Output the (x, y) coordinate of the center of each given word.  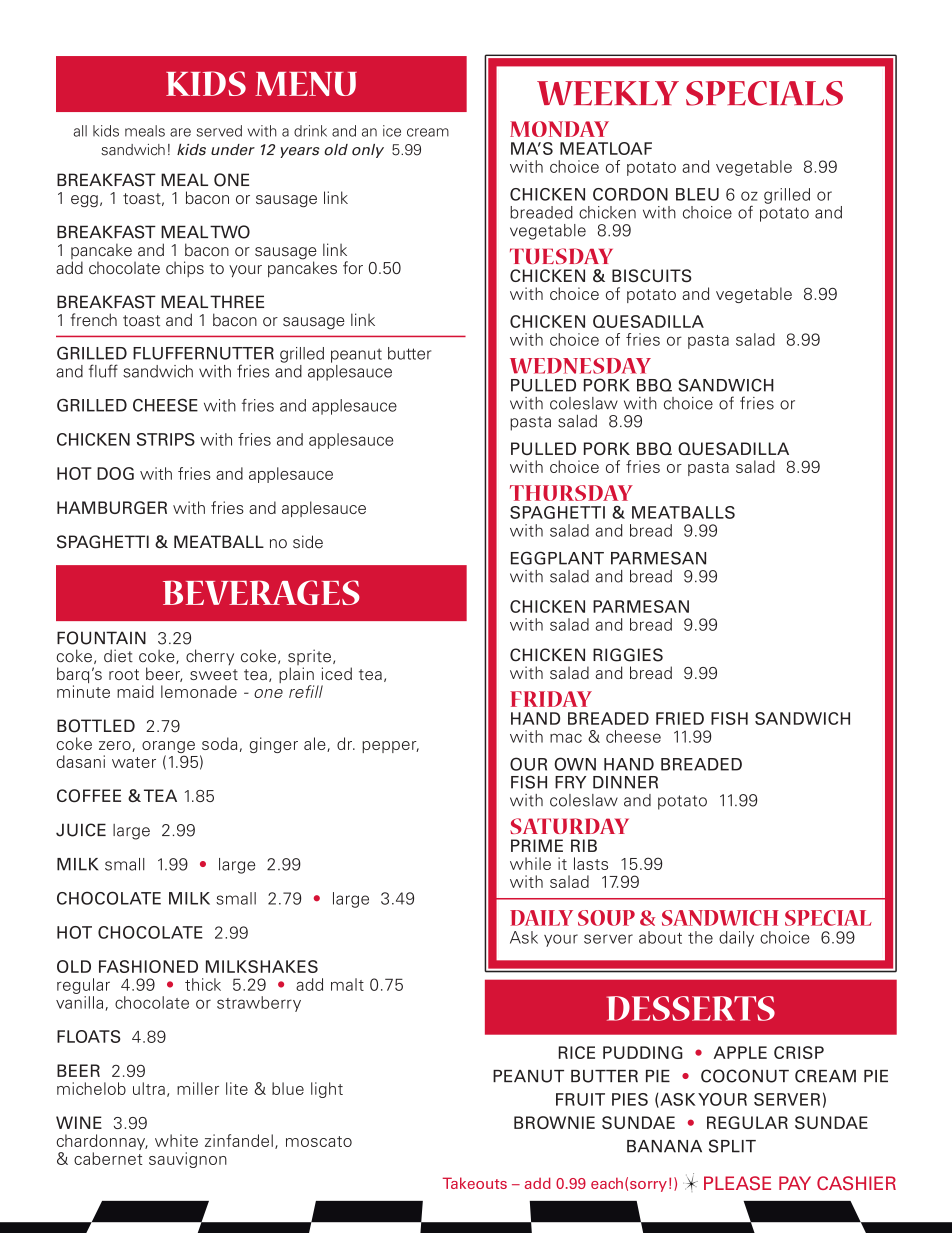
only (368, 151)
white (176, 1140)
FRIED (680, 718)
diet (118, 656)
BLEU (697, 194)
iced (337, 673)
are (180, 132)
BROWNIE (554, 1122)
